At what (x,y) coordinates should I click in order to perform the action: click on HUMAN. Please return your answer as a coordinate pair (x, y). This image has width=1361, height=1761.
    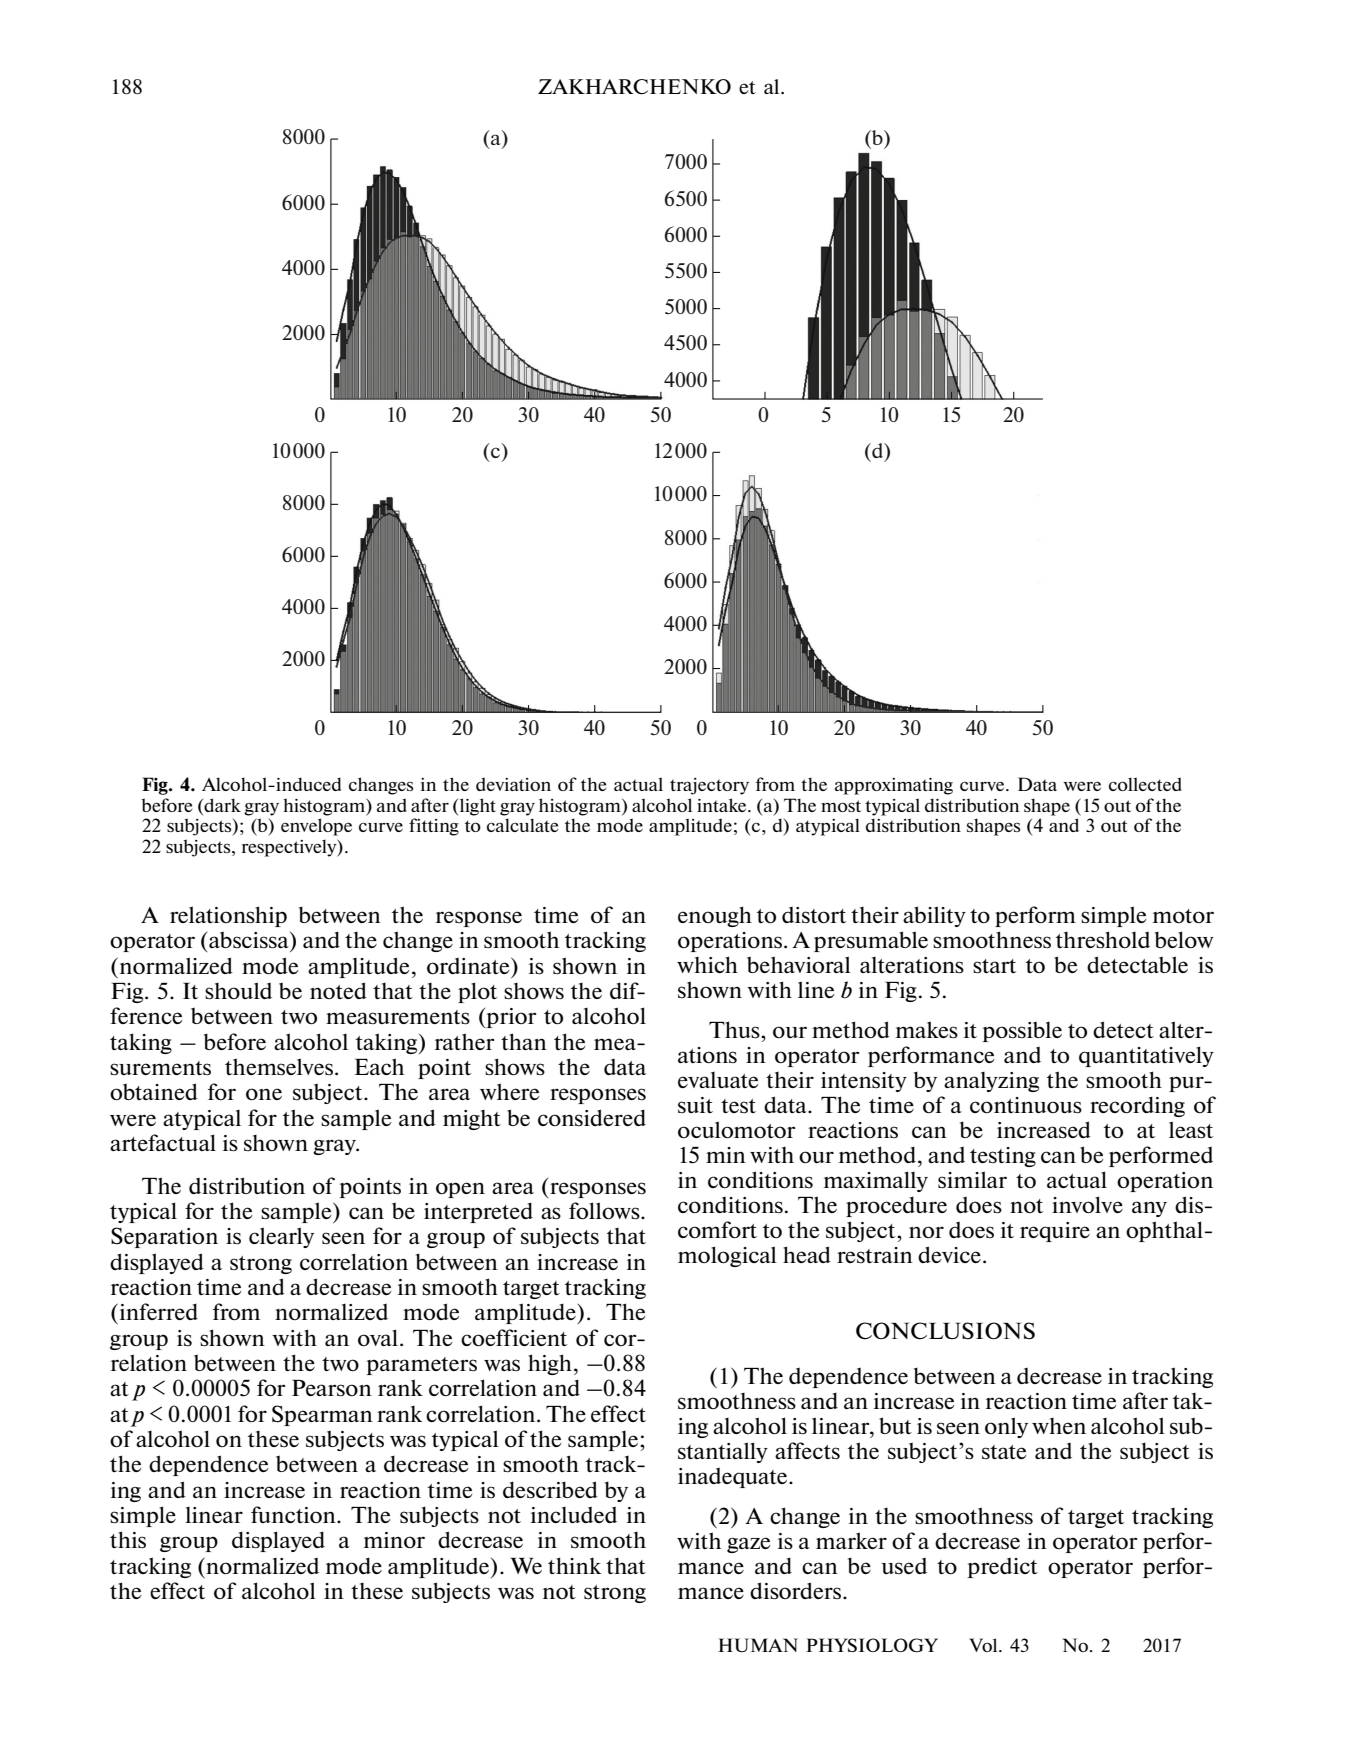
    Looking at the image, I should click on (758, 1645).
